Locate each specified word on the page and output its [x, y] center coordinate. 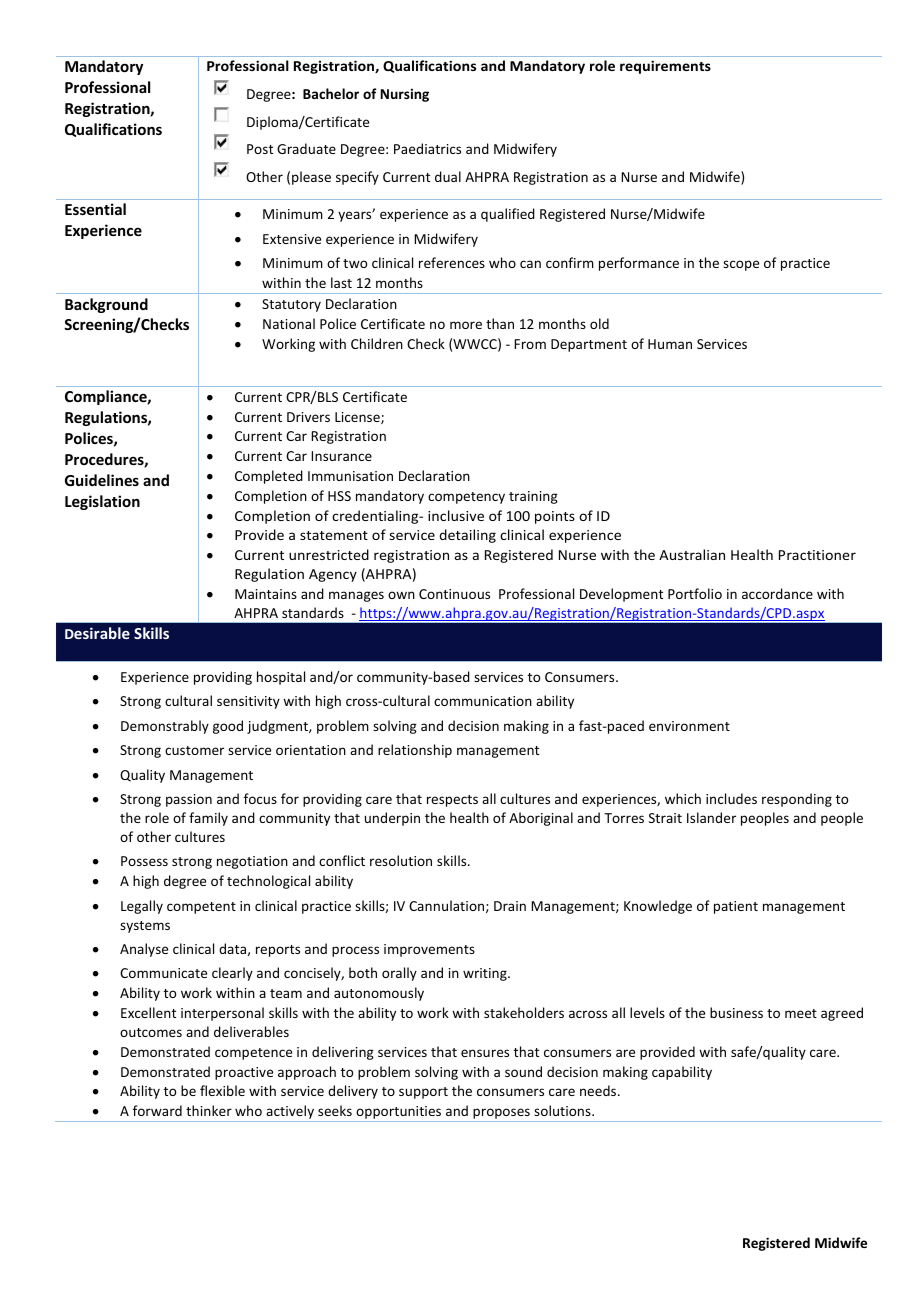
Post [260, 149]
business [736, 1012]
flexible [222, 1090]
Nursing [405, 95]
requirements [665, 67]
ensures [485, 1053]
